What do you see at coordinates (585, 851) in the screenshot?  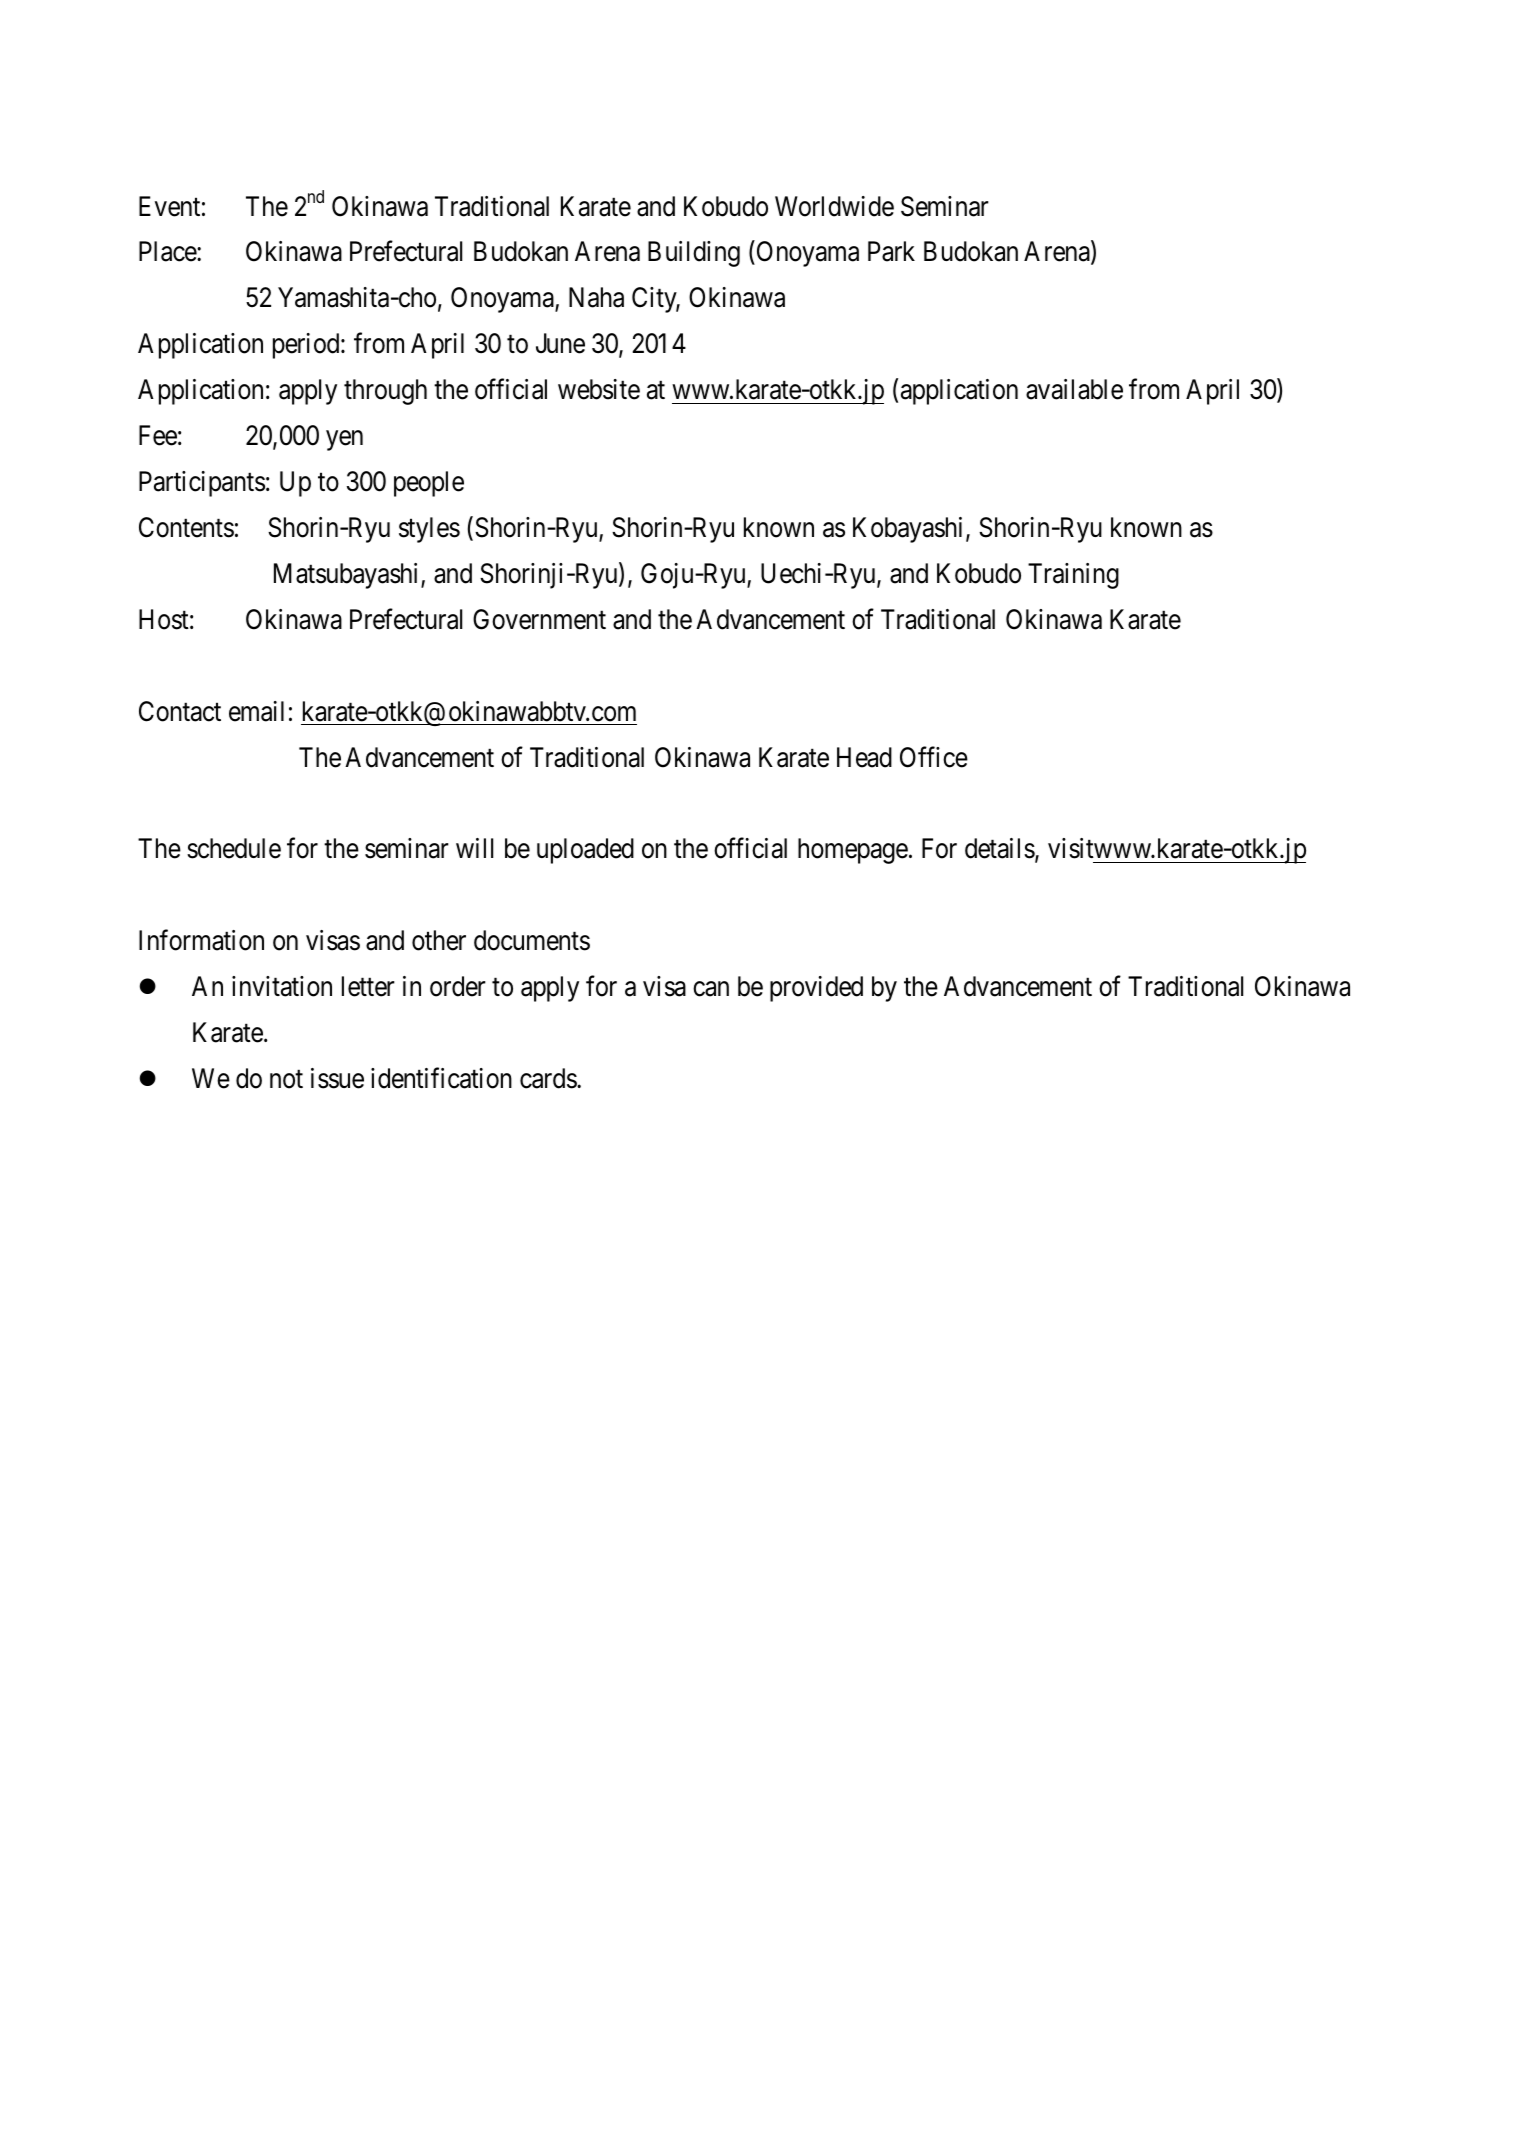 I see `uploaded` at bounding box center [585, 851].
